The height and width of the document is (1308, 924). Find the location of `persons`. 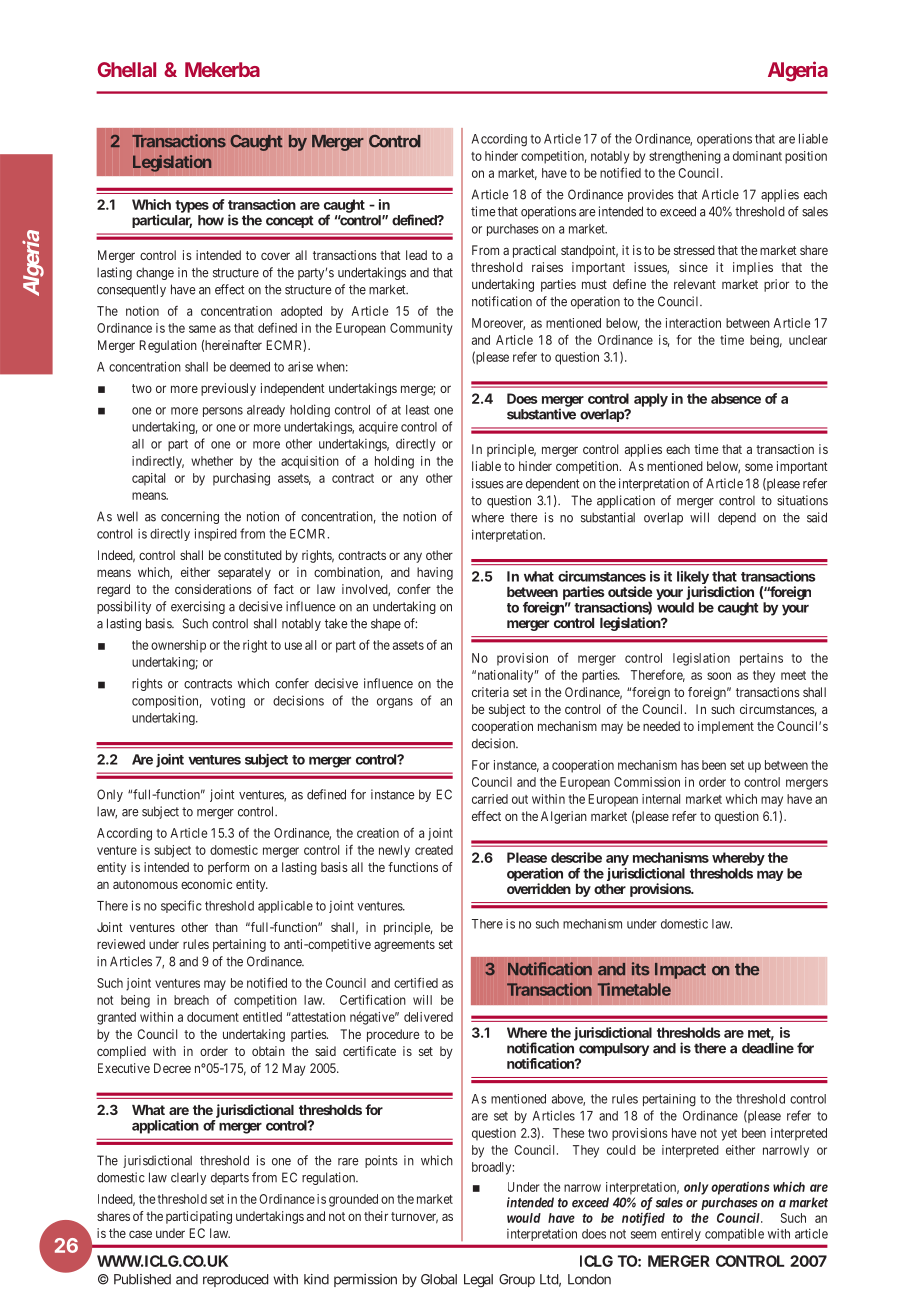

persons is located at coordinates (223, 412).
